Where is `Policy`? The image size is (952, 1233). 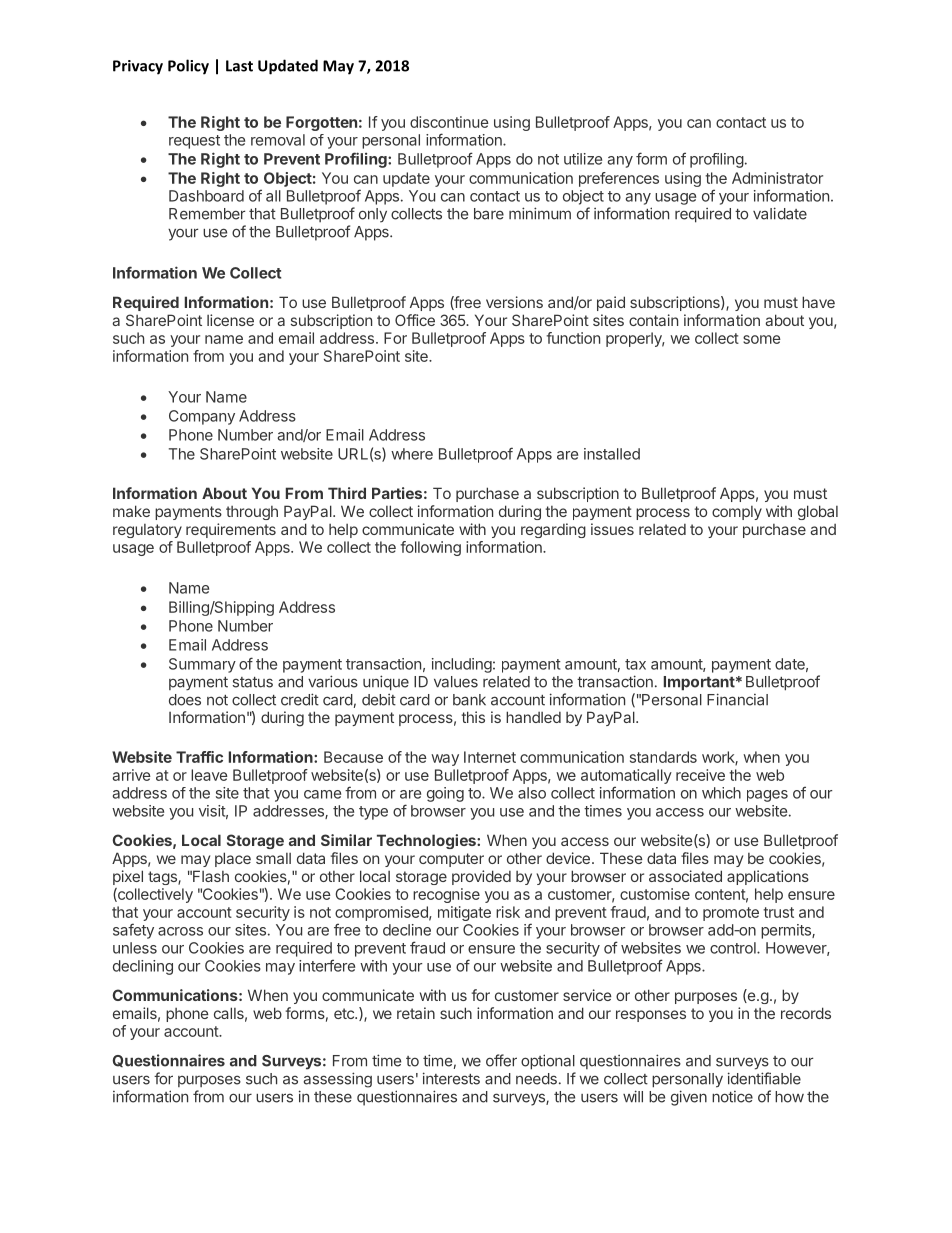 Policy is located at coordinates (188, 67).
